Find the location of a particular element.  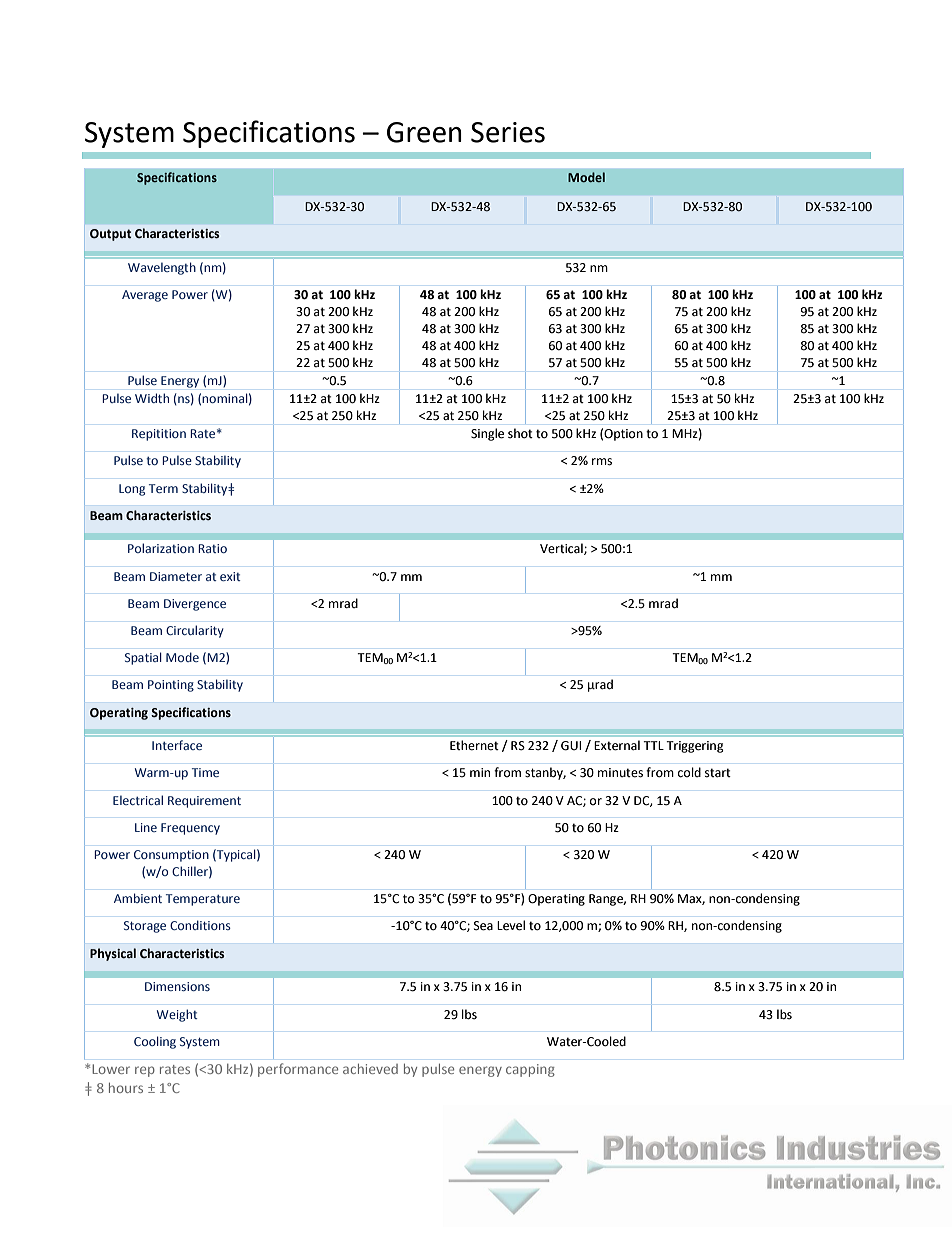

Divergence is located at coordinates (195, 605).
